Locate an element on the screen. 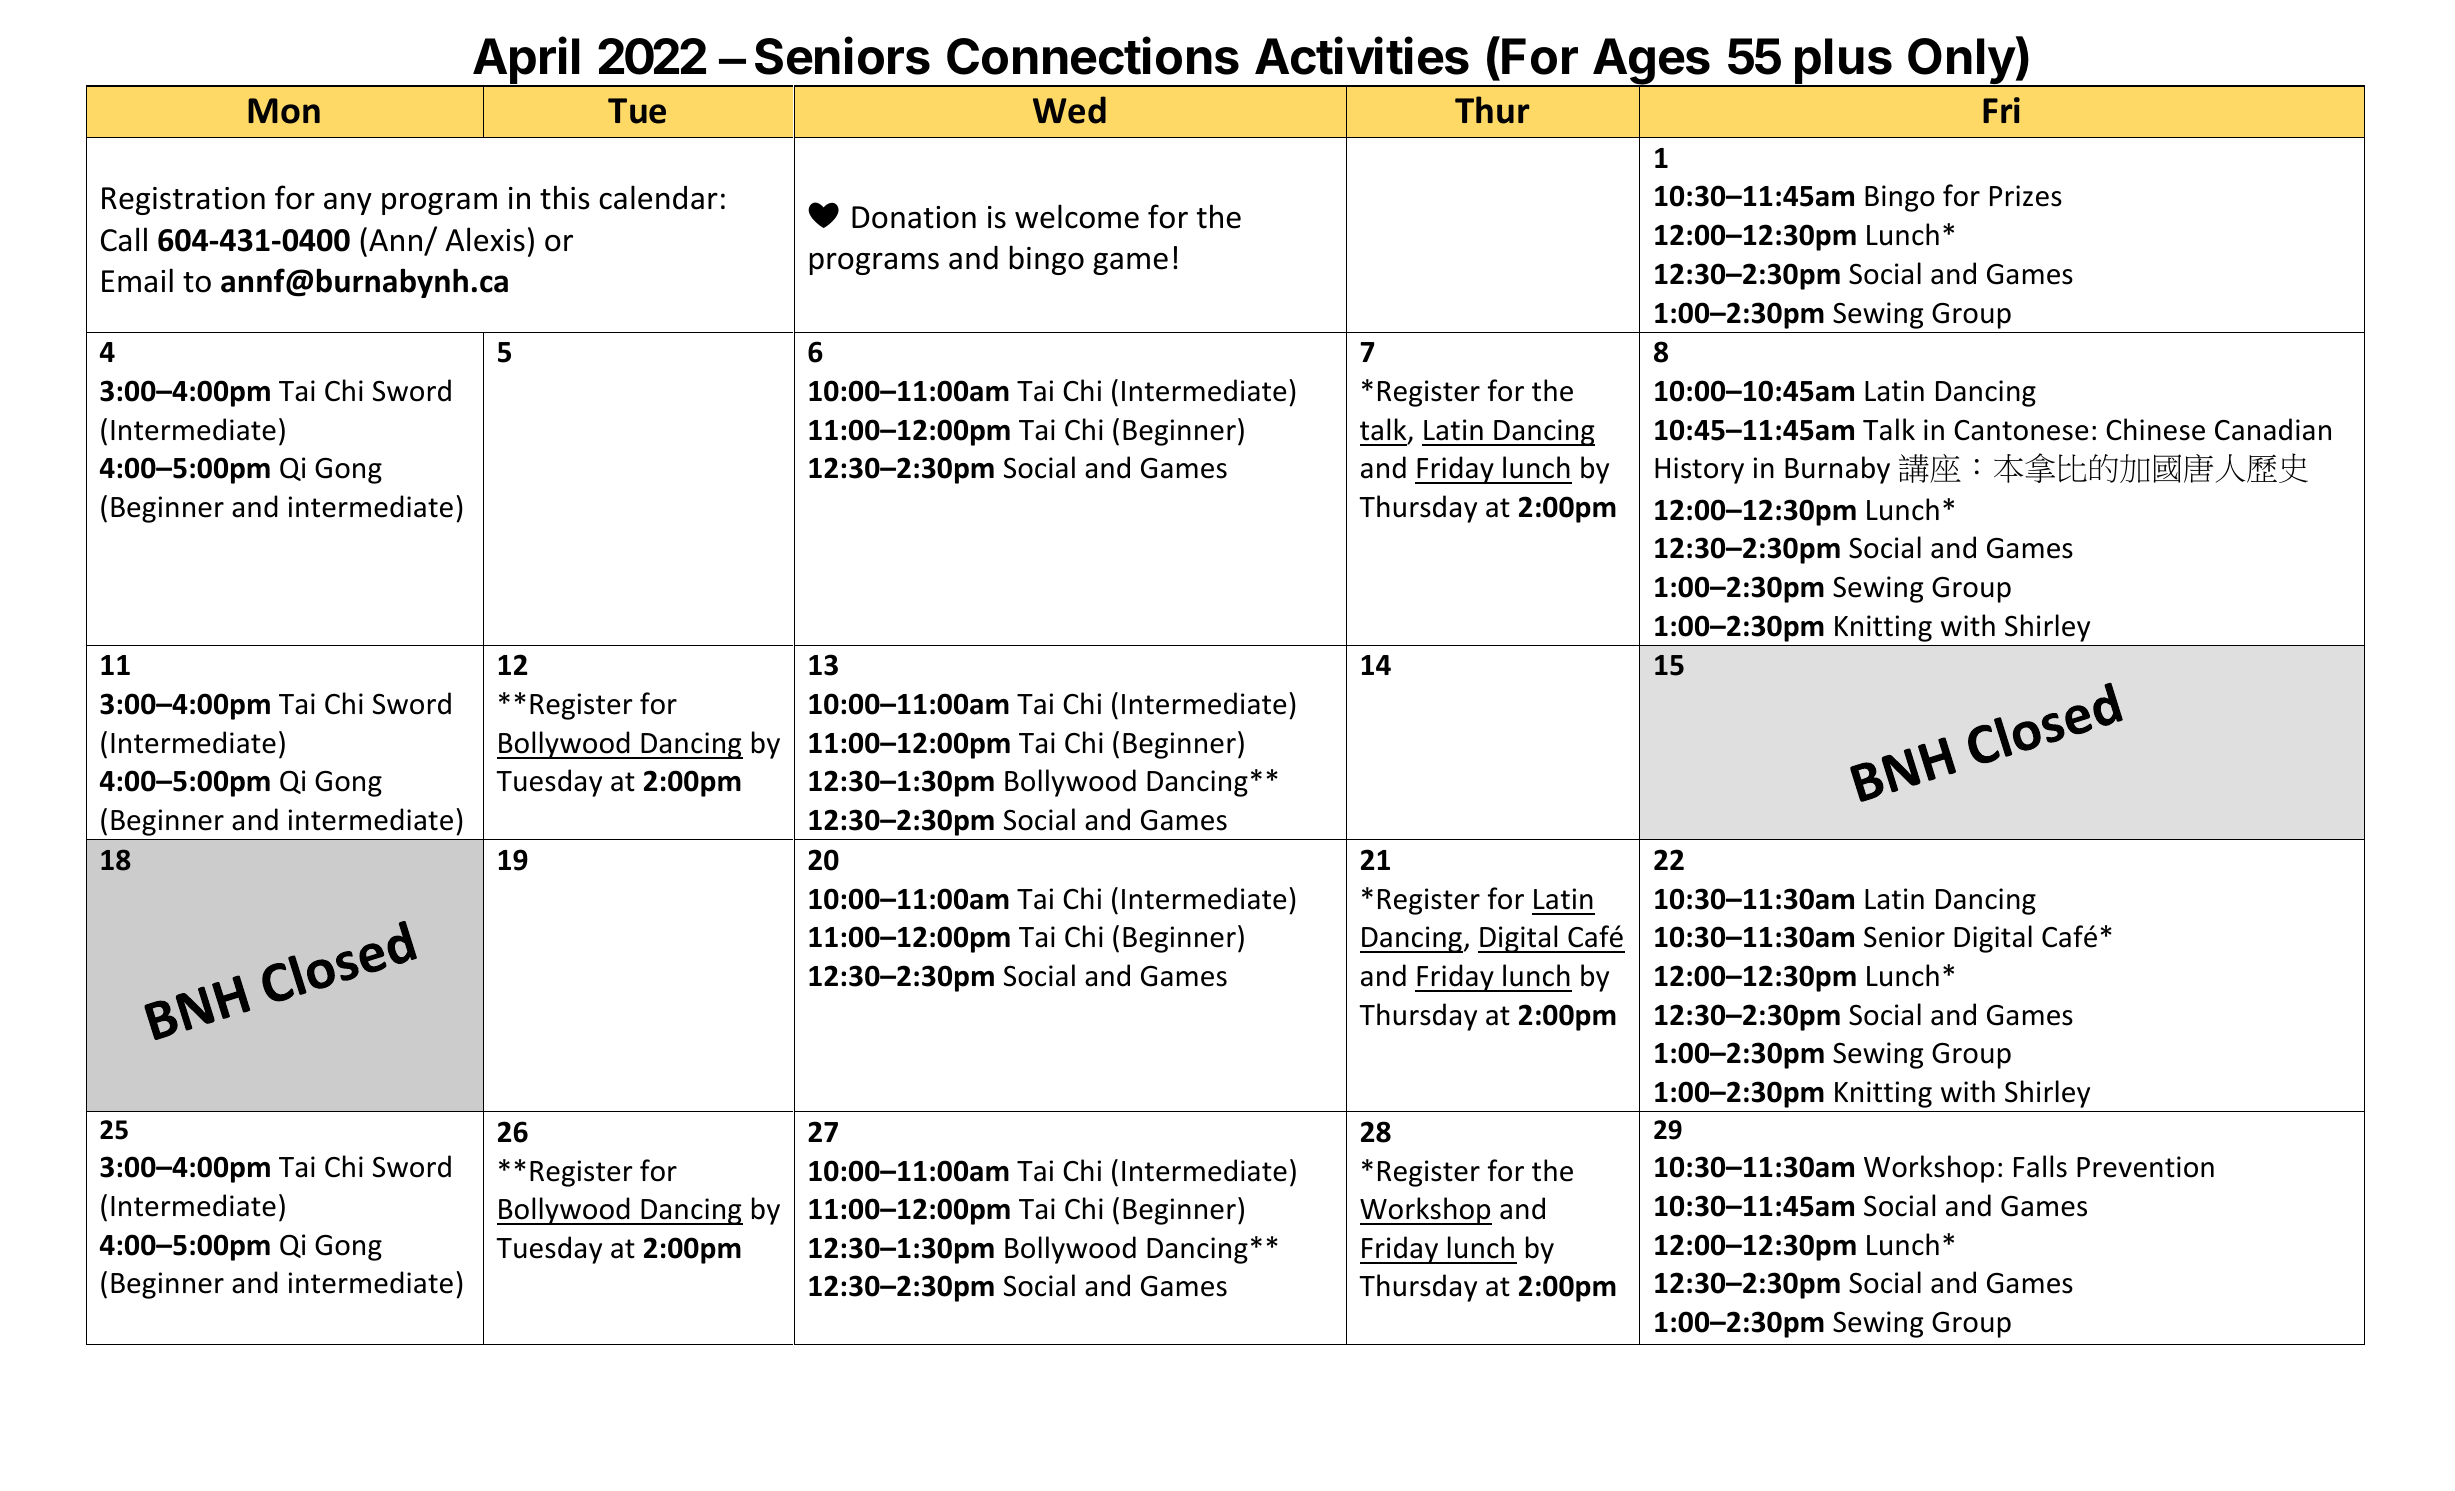 The image size is (2455, 1491). History is located at coordinates (1699, 470).
